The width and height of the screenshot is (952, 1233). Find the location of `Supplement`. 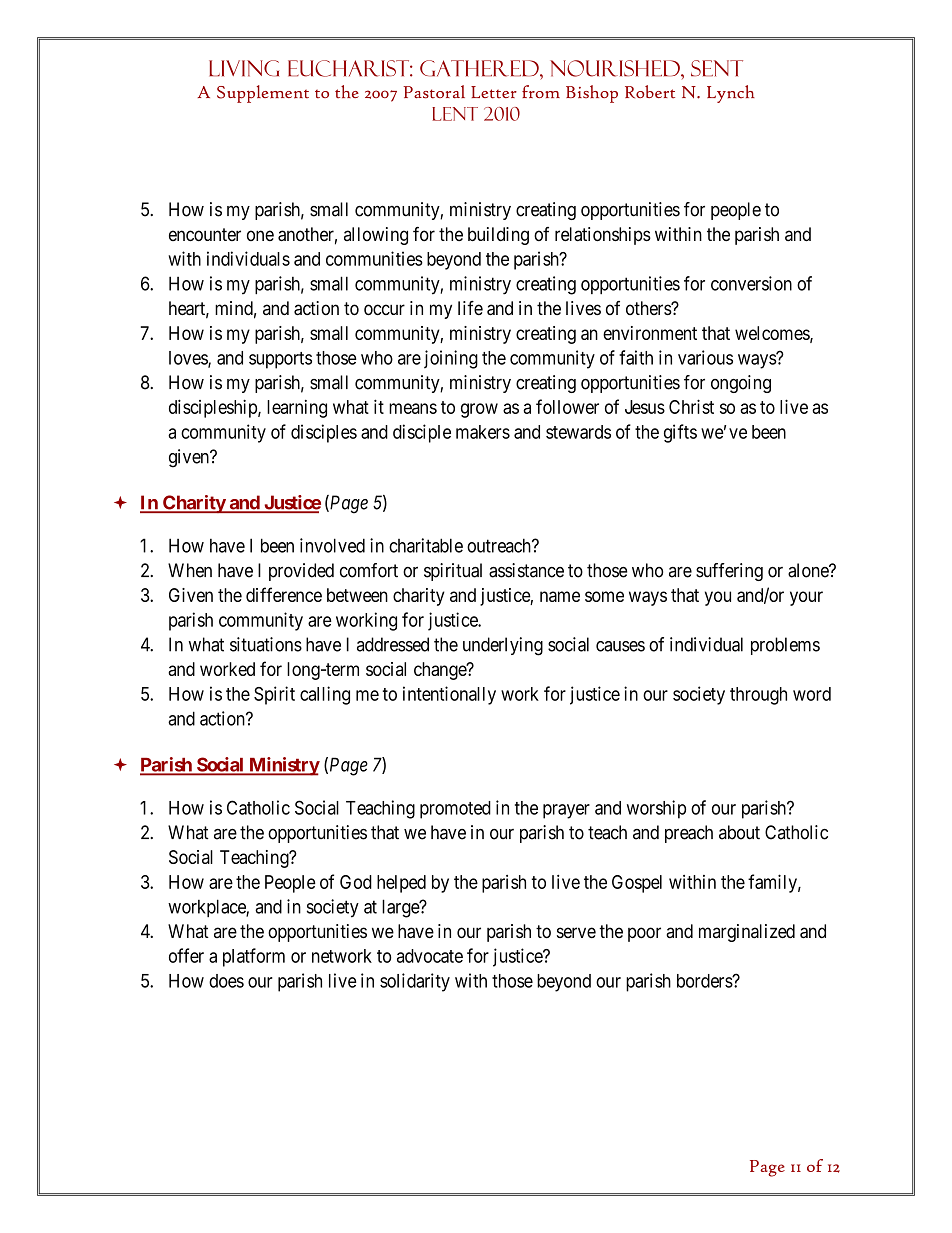

Supplement is located at coordinates (263, 94).
